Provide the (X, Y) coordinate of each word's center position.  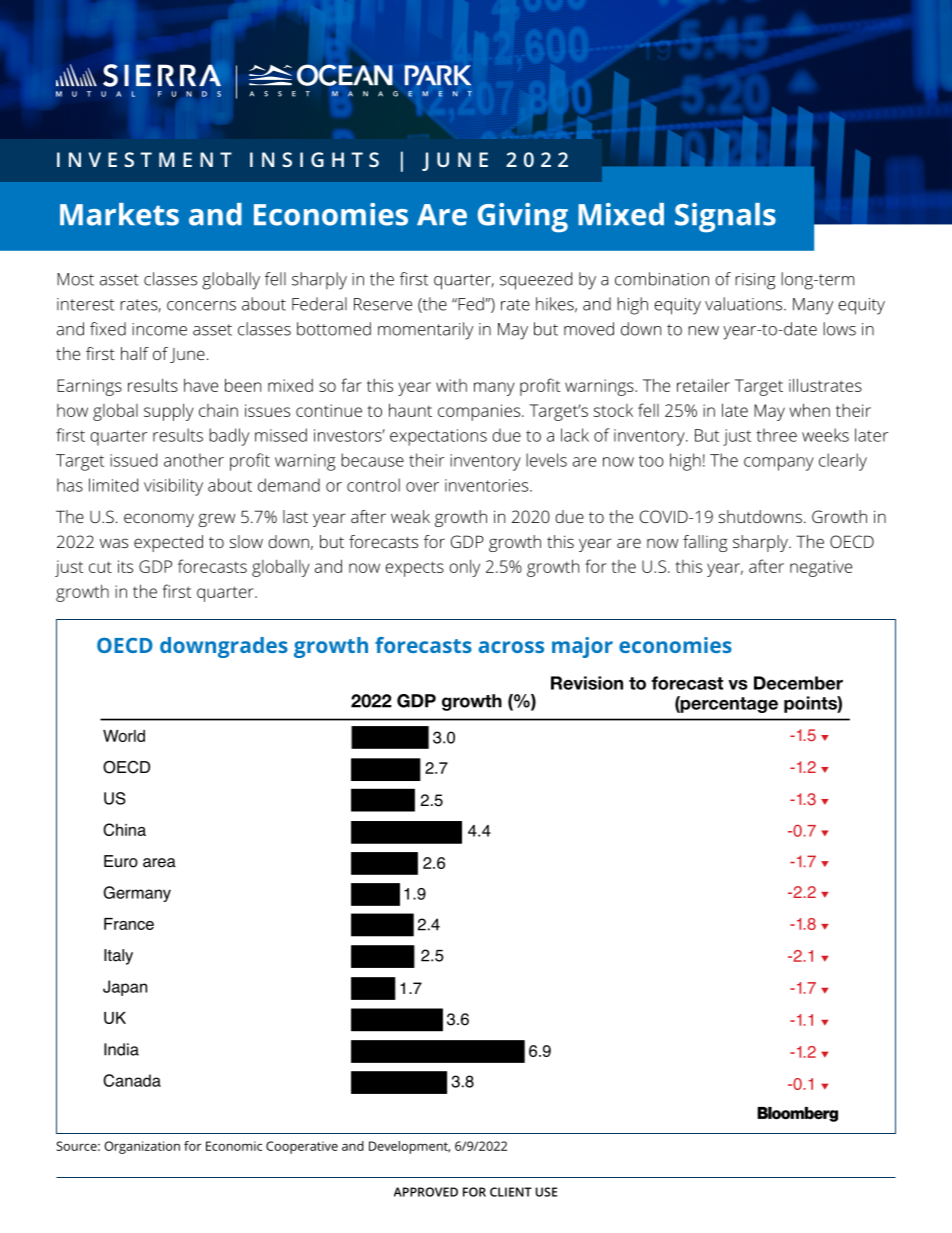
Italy (118, 957)
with (451, 385)
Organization (142, 1147)
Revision (587, 683)
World (124, 736)
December (798, 683)
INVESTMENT (144, 159)
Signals (725, 218)
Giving (523, 218)
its (125, 566)
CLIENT (511, 1192)
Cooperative (302, 1147)
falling (705, 543)
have (201, 385)
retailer (703, 385)
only (464, 568)
